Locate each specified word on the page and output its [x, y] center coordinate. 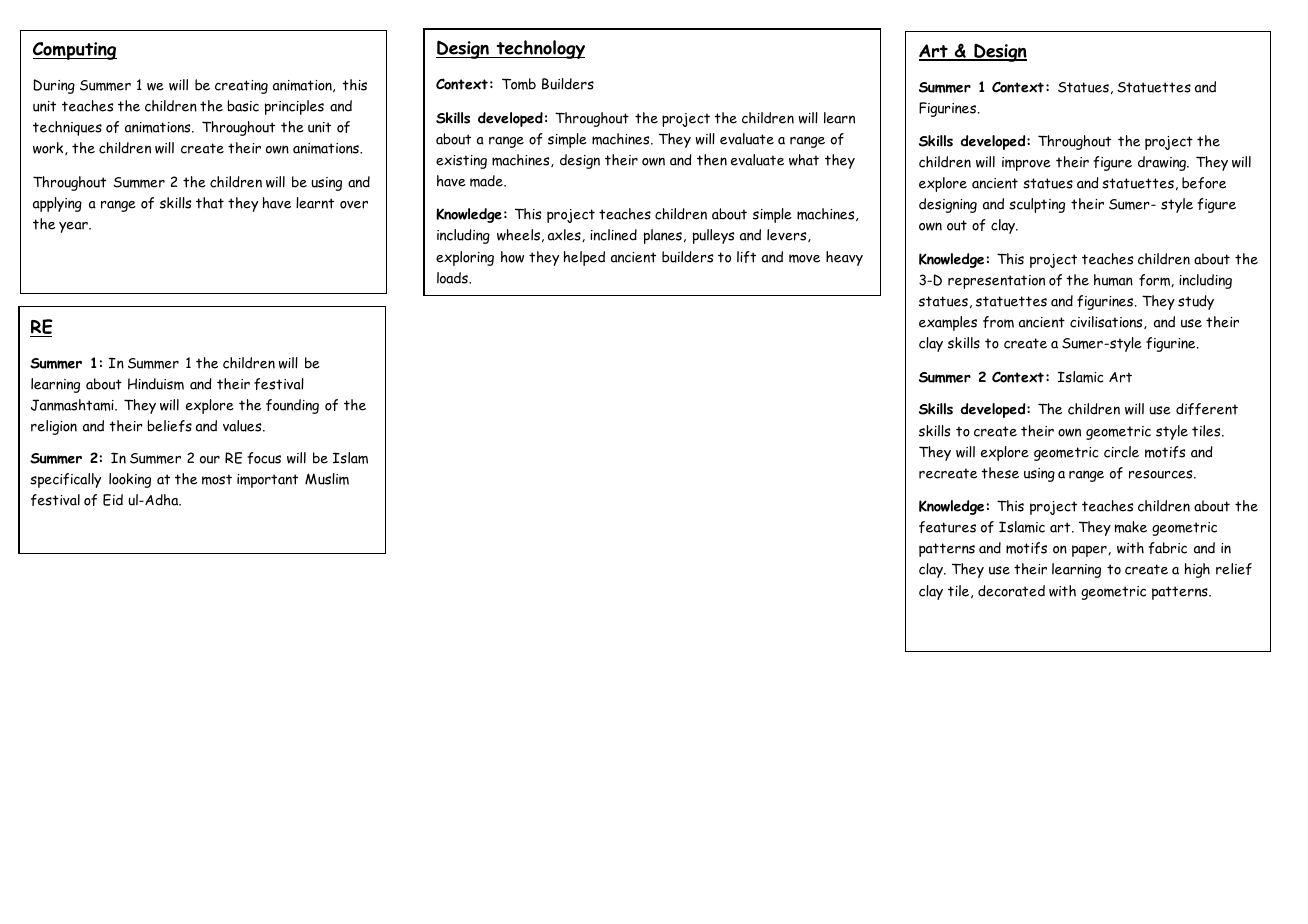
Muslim [327, 479]
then [712, 160]
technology [539, 49]
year [74, 227]
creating [241, 87]
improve [1026, 164]
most [217, 479]
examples [948, 323]
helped [584, 258]
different [1207, 409]
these [1000, 473]
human [1113, 280]
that [210, 203]
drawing [1163, 163]
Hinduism [156, 384]
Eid [113, 500]
